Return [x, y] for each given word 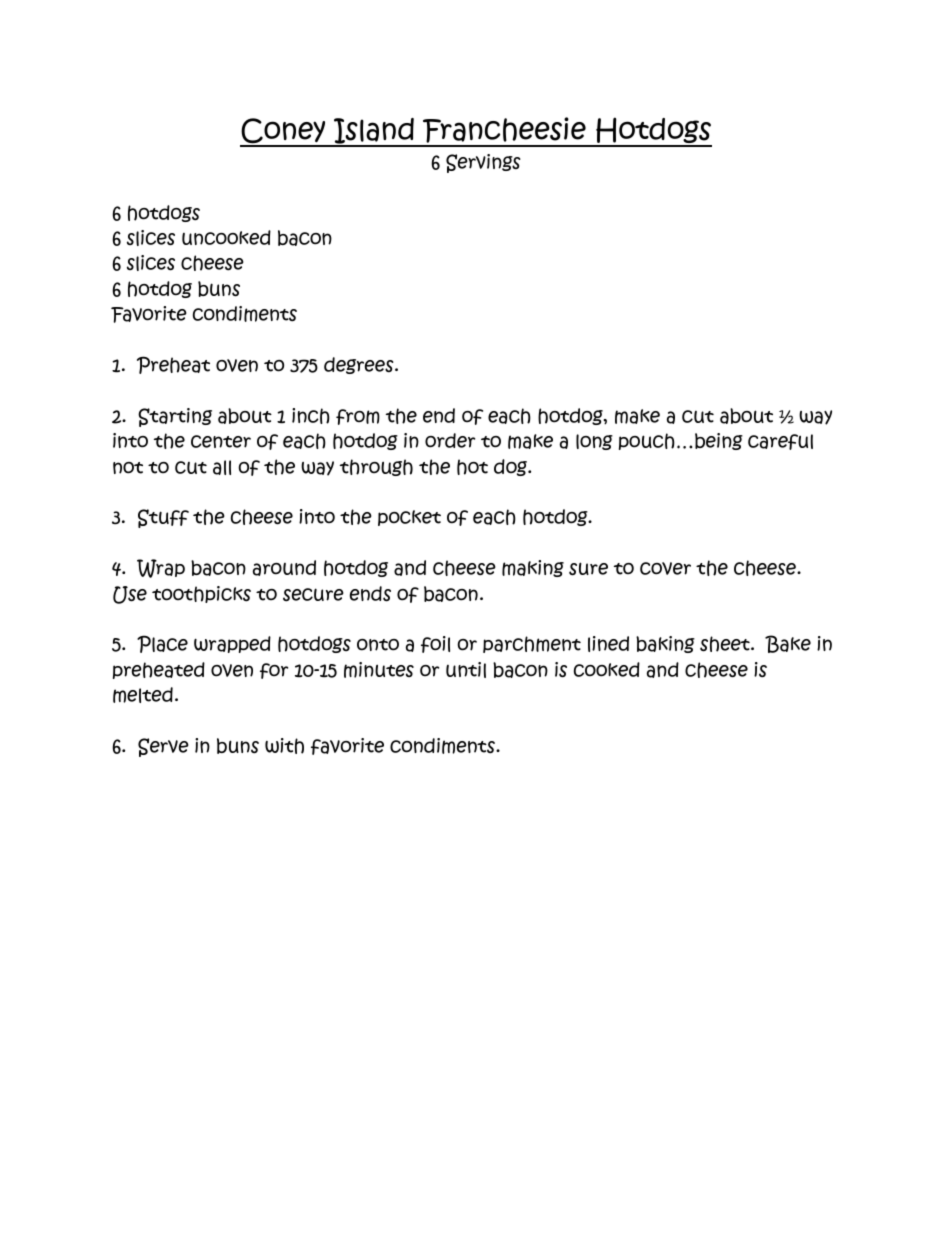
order [450, 440]
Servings [483, 163]
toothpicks [201, 594]
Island [374, 132]
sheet [726, 644]
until [466, 670]
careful [780, 442]
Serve [163, 747]
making [533, 568]
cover [665, 568]
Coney [284, 132]
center [221, 441]
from [358, 417]
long [594, 442]
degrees [360, 365]
